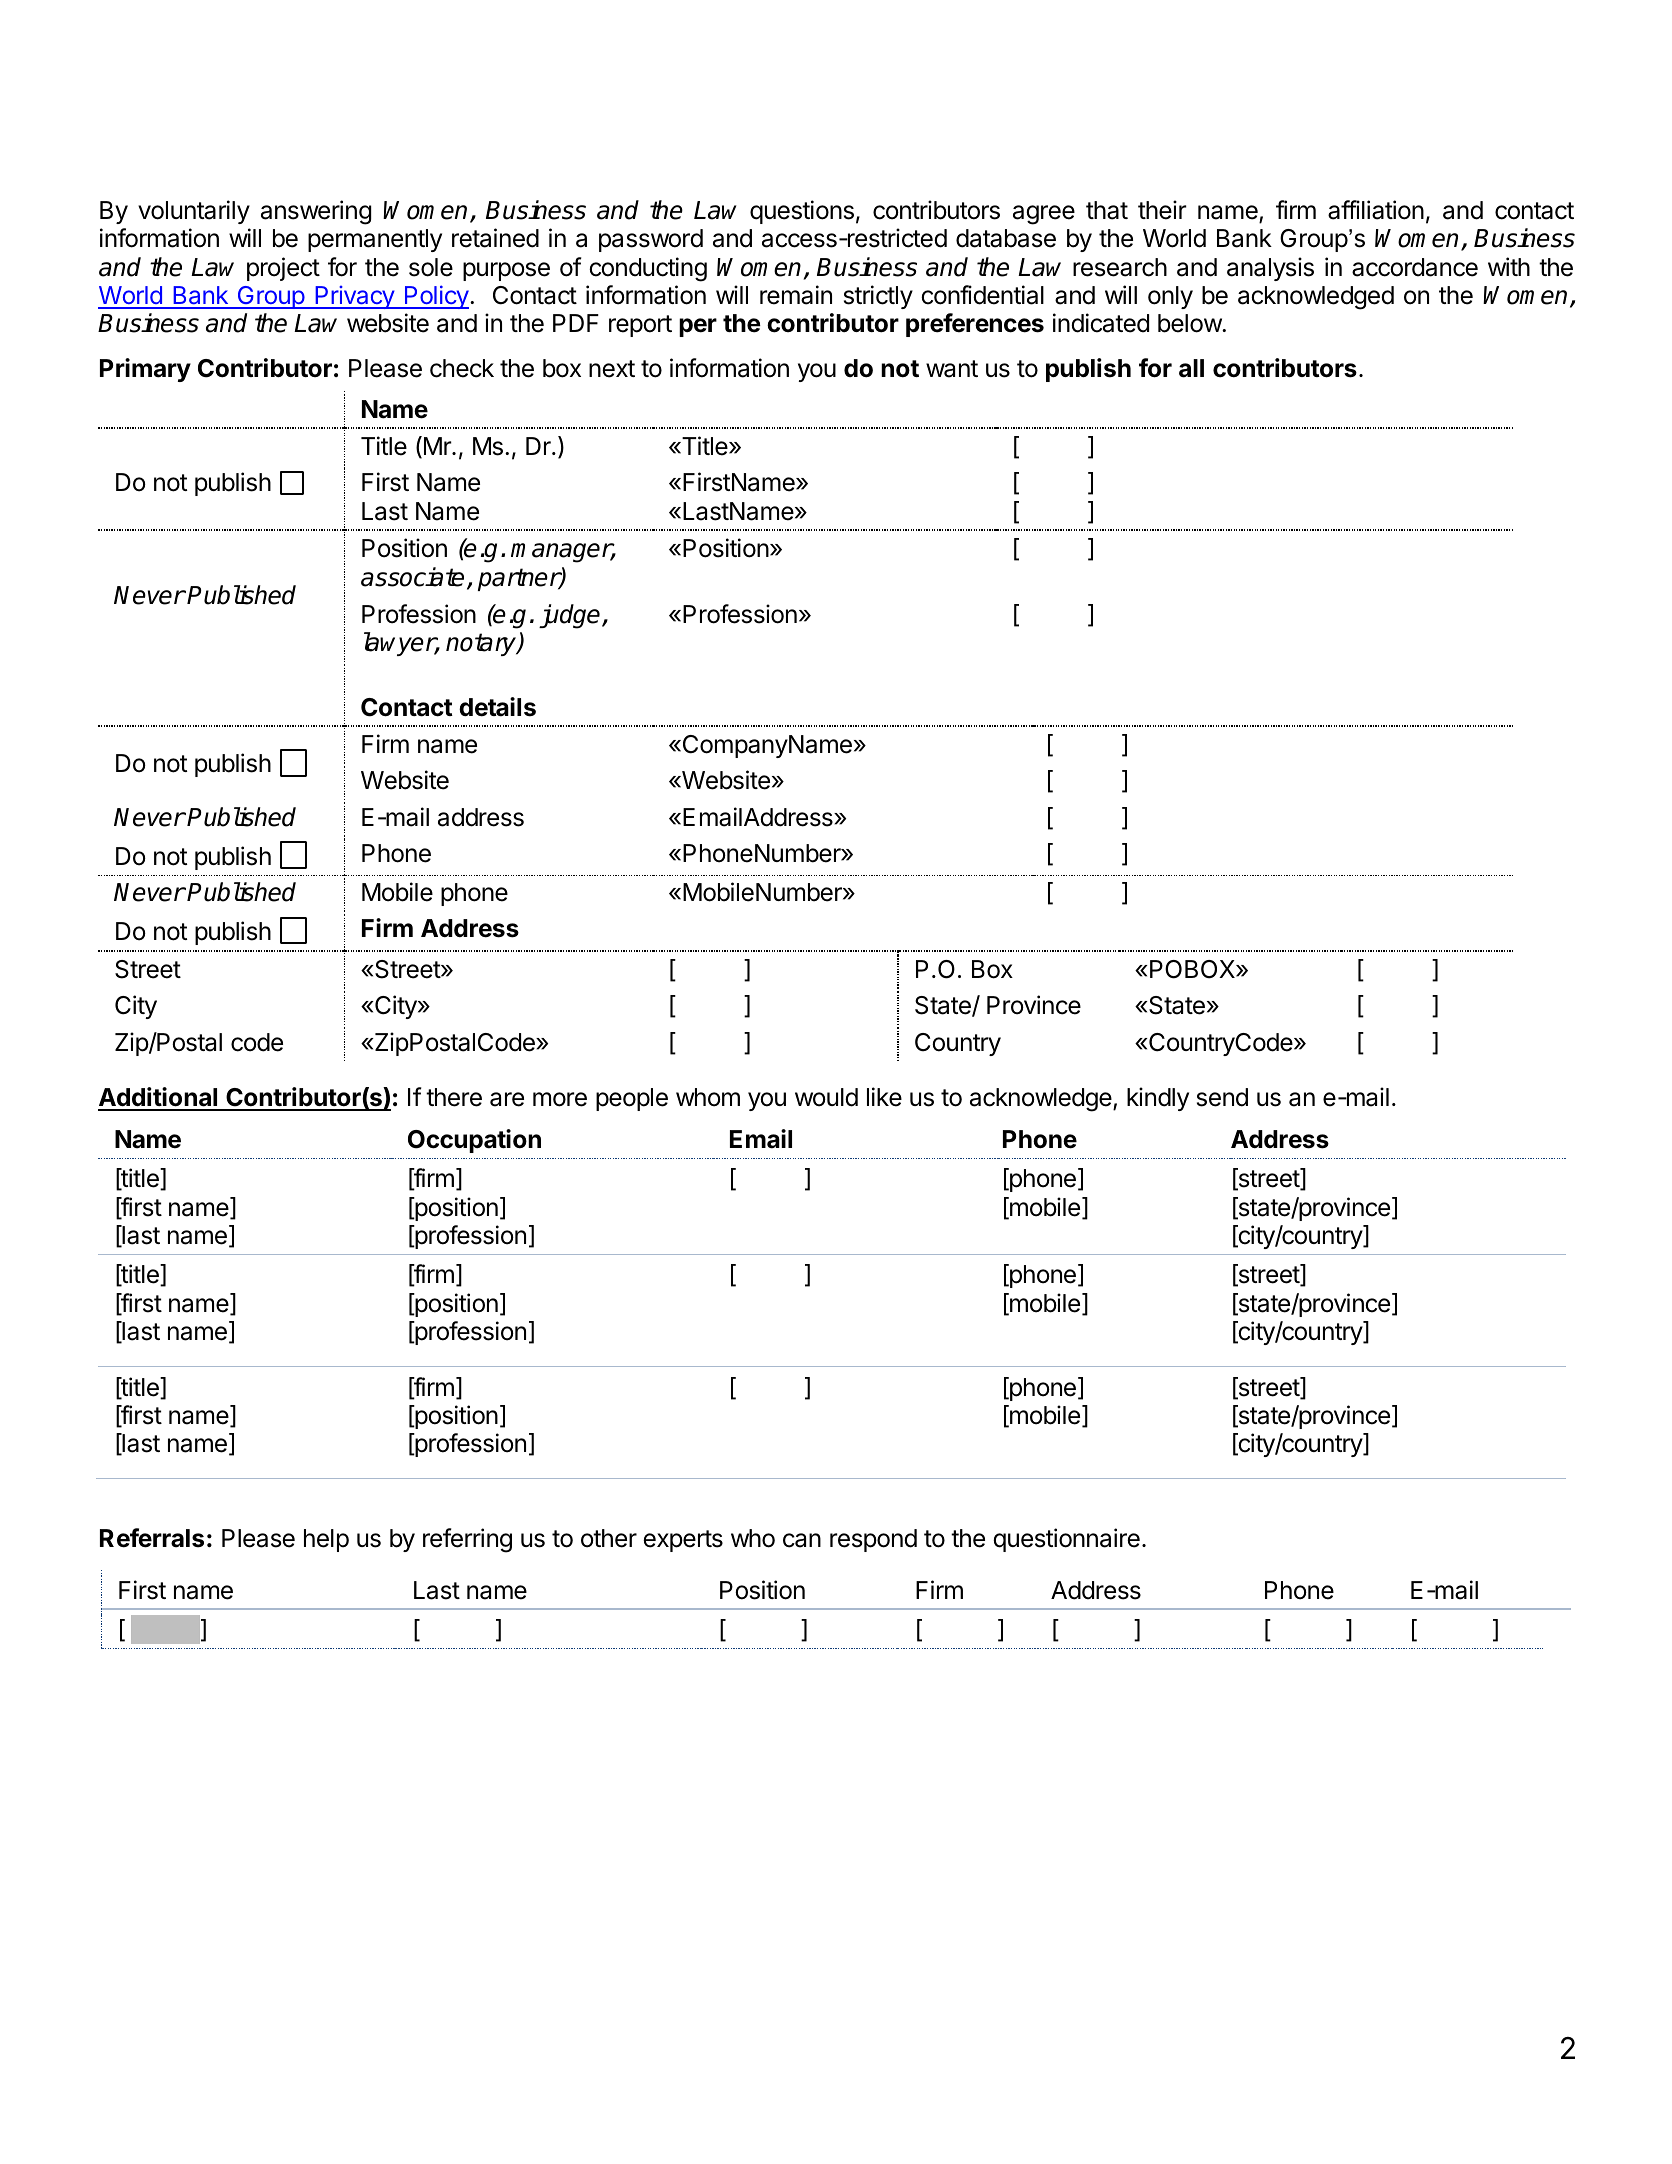 This screenshot has width=1672, height=2164. Describe the element at coordinates (326, 1540) in the screenshot. I see `help` at that location.
